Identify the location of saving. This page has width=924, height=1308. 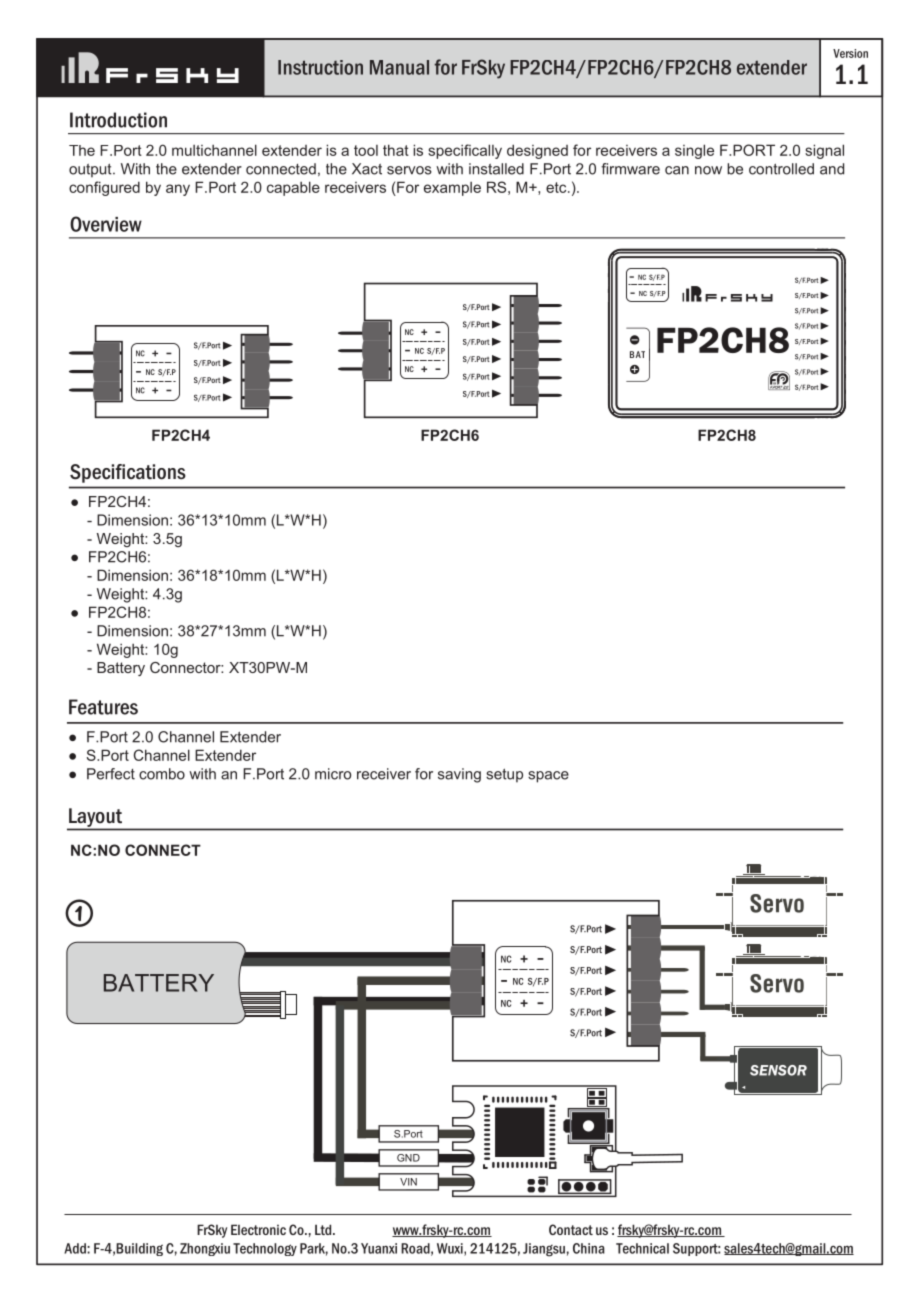
(459, 775).
